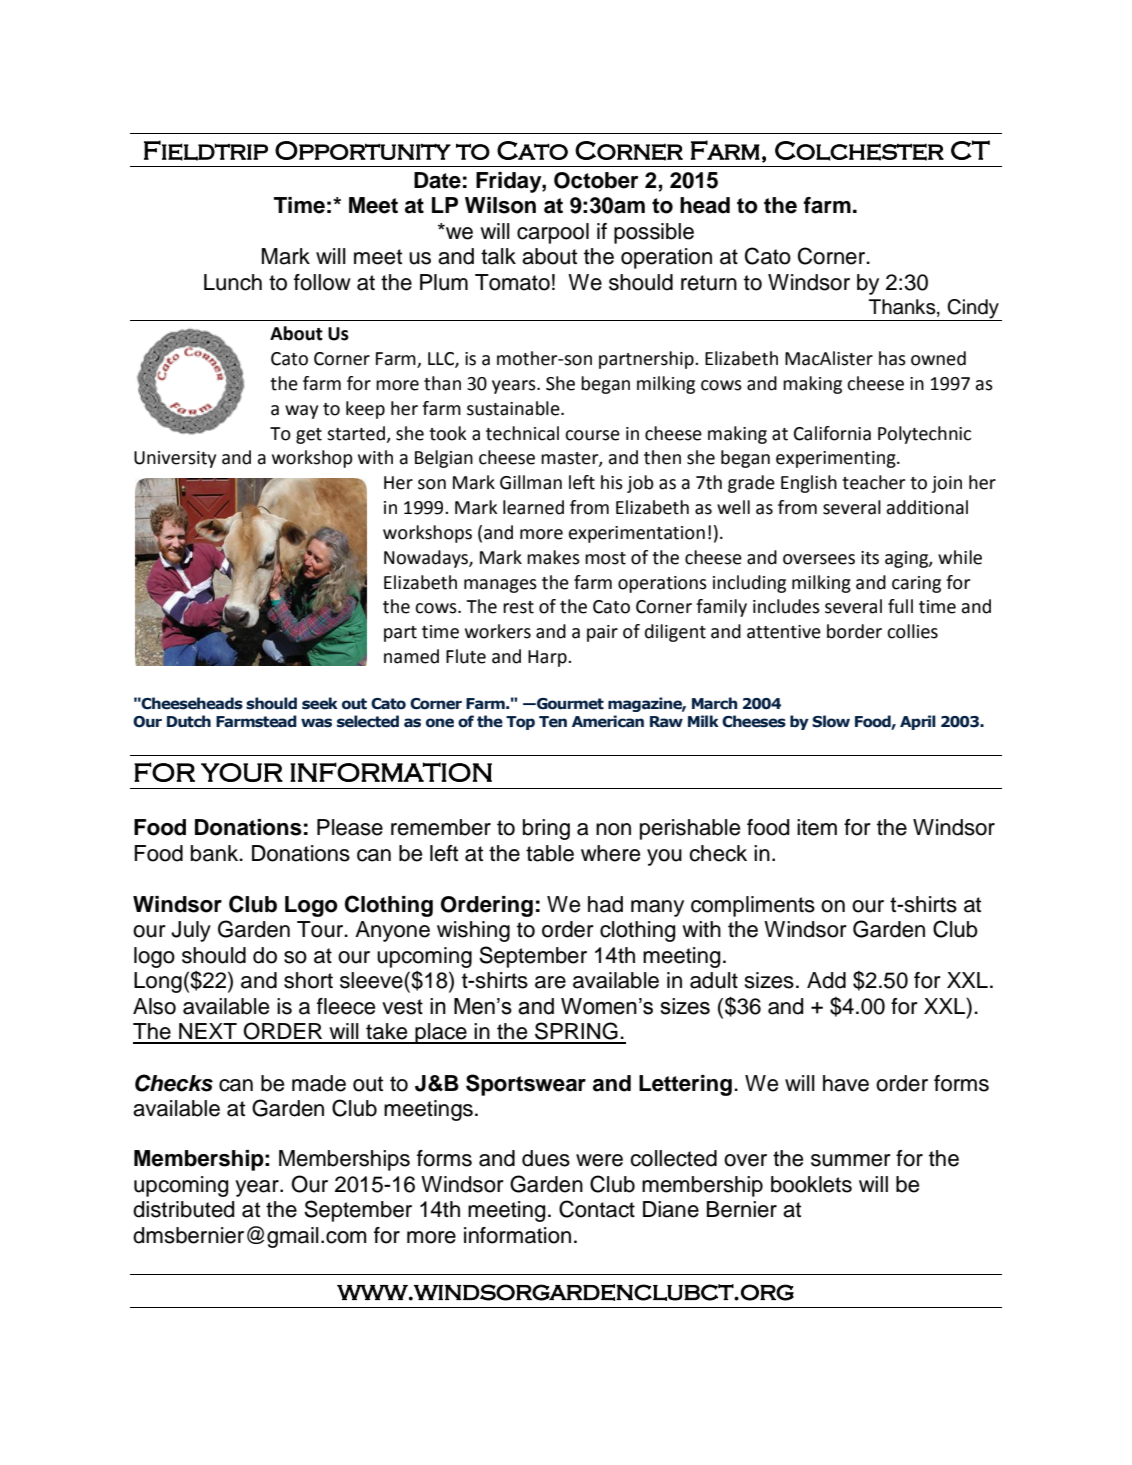  I want to click on Colchester, so click(859, 151).
